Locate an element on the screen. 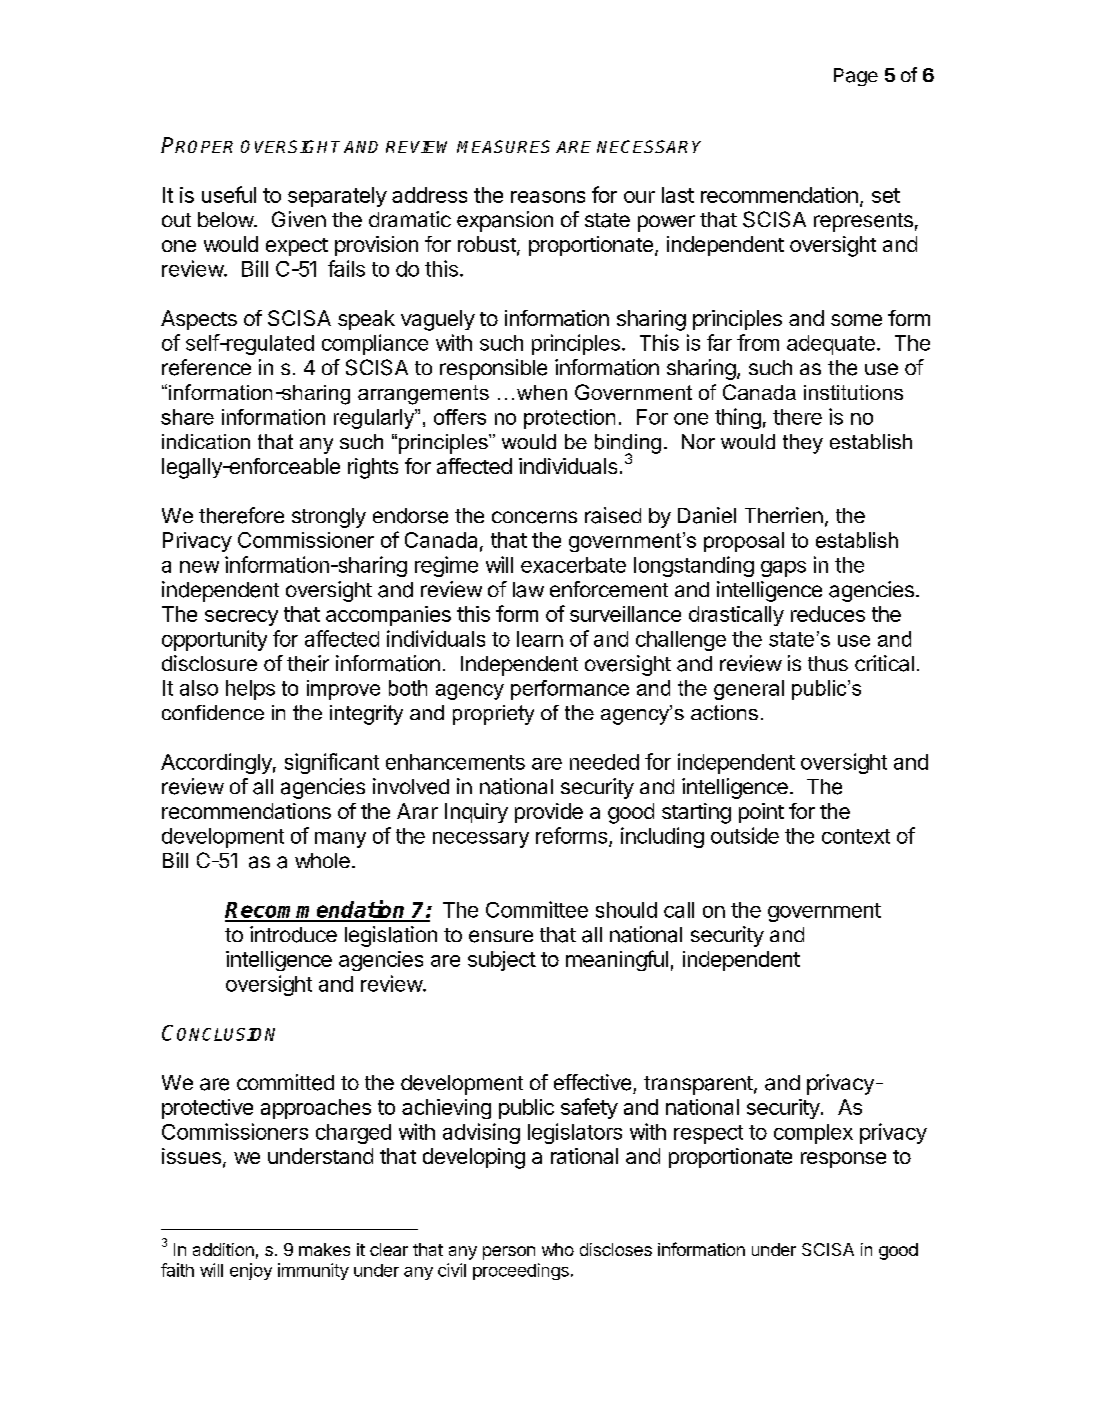 Image resolution: width=1093 pixels, height=1415 pixels. concerns is located at coordinates (534, 517).
